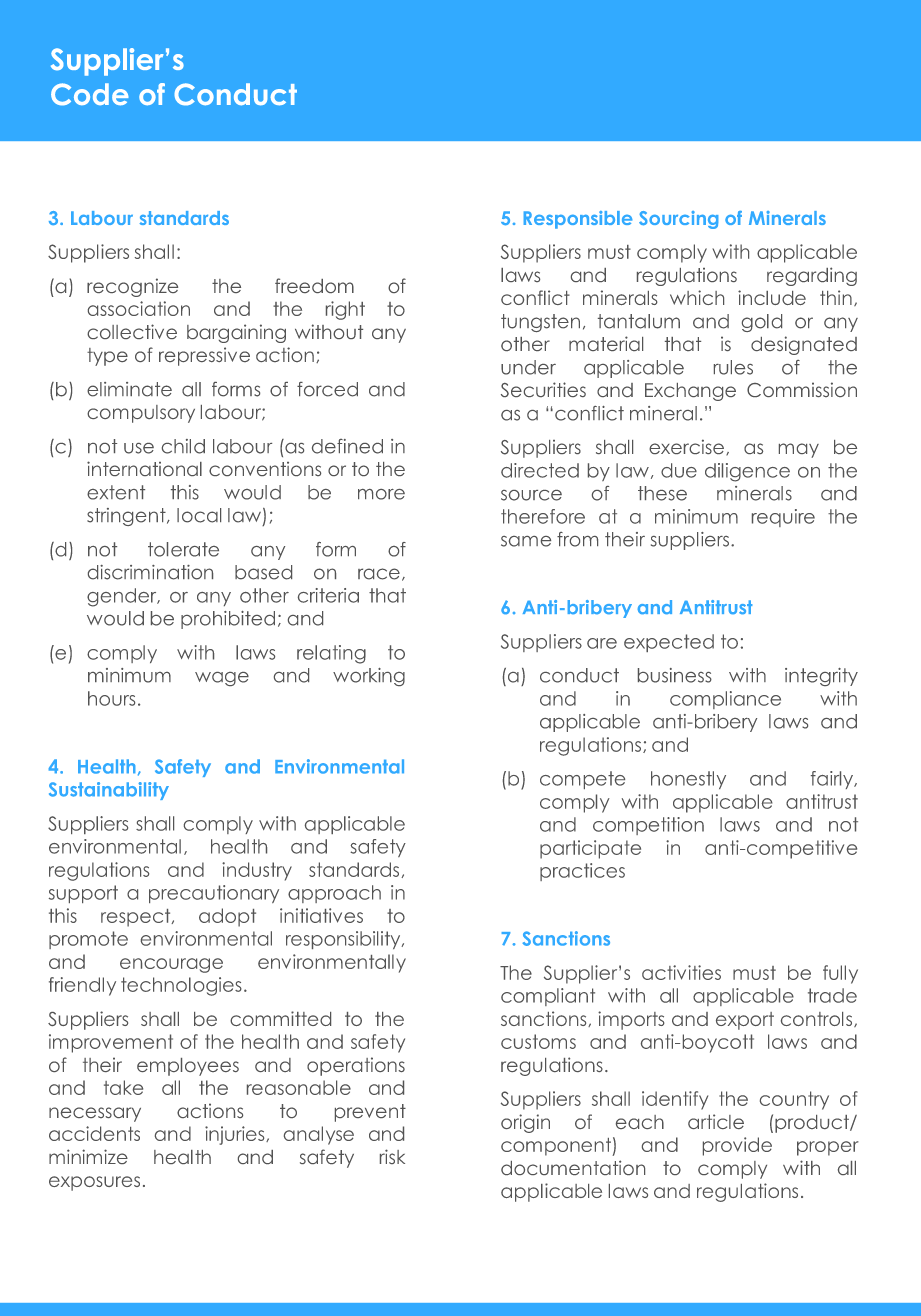 Image resolution: width=921 pixels, height=1316 pixels. Describe the element at coordinates (144, 468) in the document. I see `international` at that location.
